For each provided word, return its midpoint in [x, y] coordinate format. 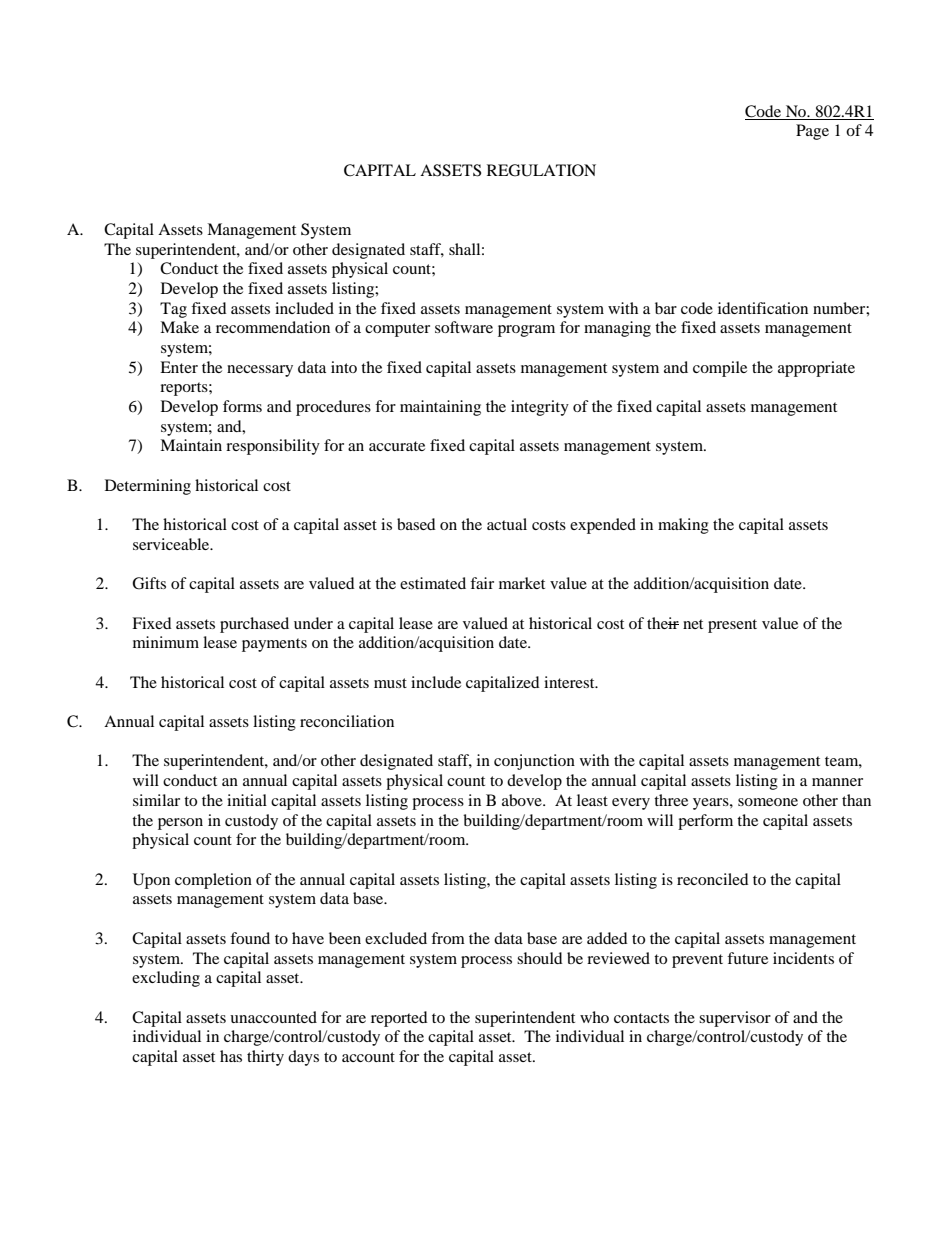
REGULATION [541, 170]
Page [812, 132]
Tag [173, 310]
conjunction [534, 762]
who [594, 1017]
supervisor [735, 1019]
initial [247, 800]
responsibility [273, 447]
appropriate [816, 369]
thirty [265, 1058]
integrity [540, 408]
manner [837, 782]
